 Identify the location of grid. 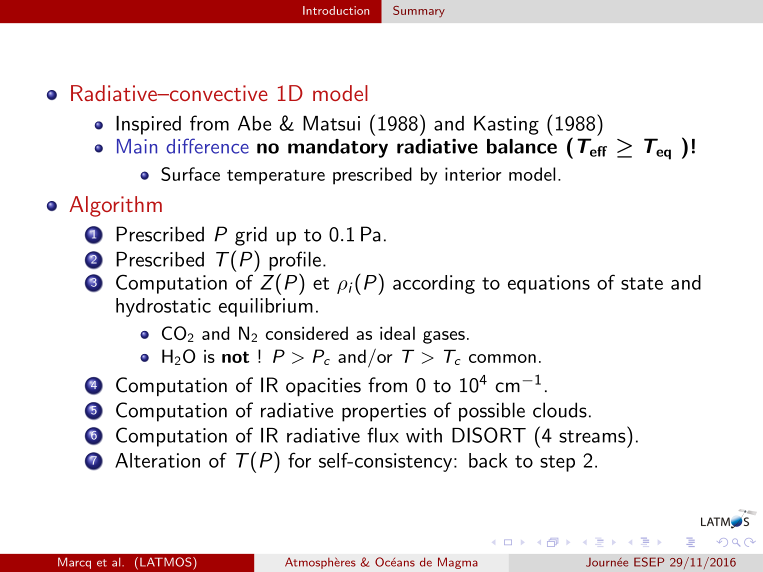
(251, 236).
